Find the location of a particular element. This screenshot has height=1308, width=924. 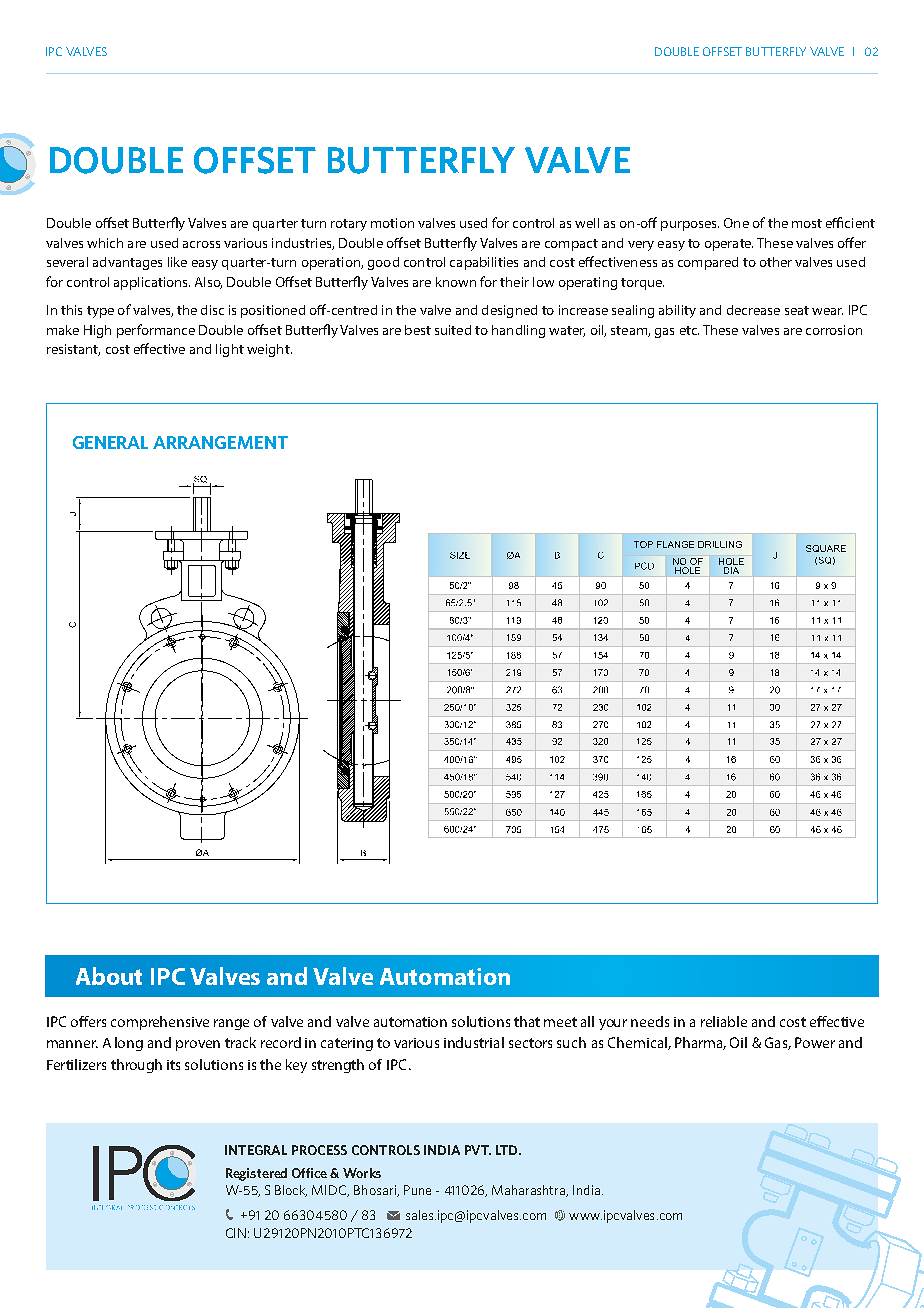

that is located at coordinates (527, 1021).
